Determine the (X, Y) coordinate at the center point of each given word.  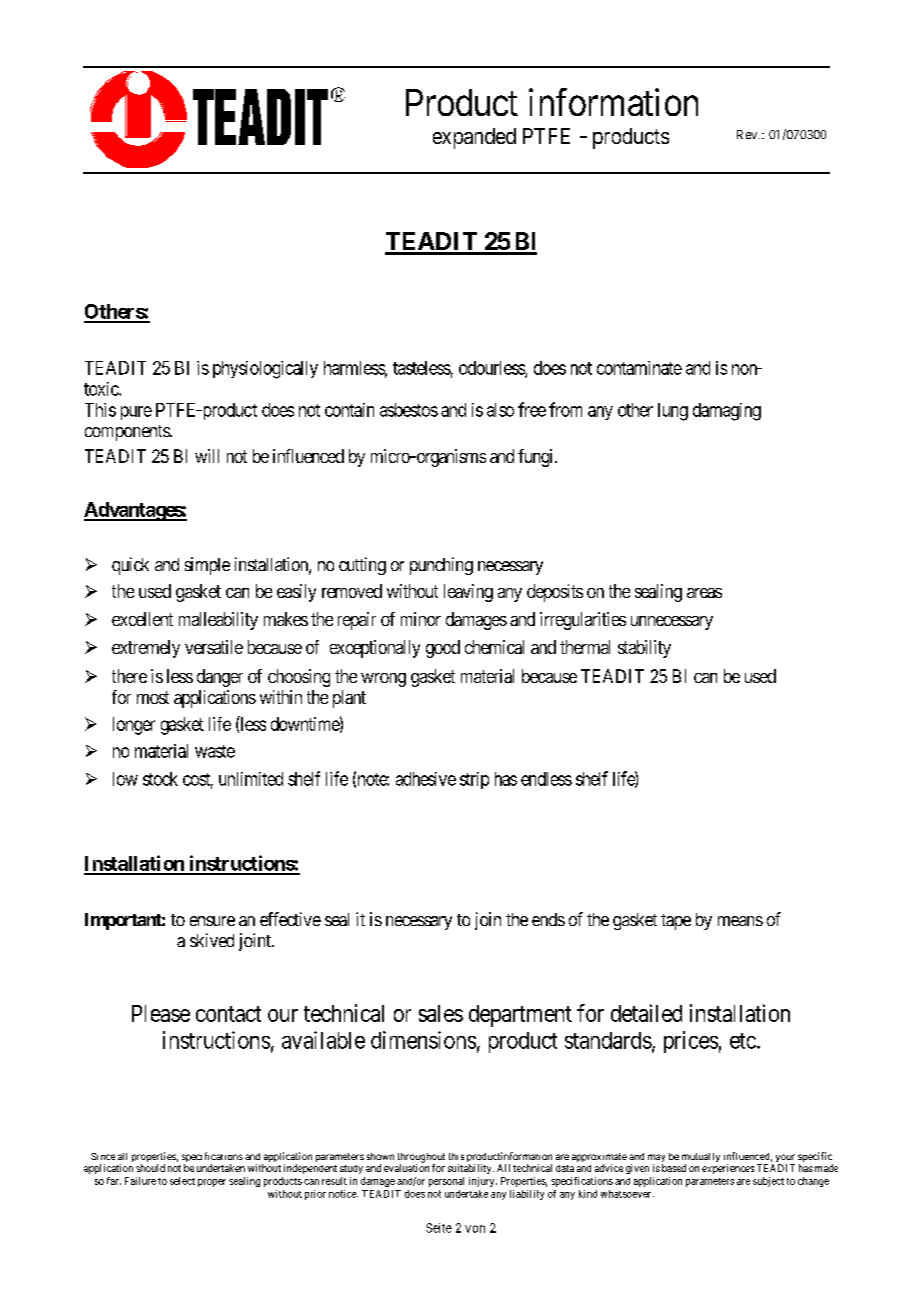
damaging (727, 412)
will (207, 456)
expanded (474, 138)
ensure (212, 921)
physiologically (265, 370)
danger (220, 678)
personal (446, 1182)
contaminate (639, 368)
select (182, 1181)
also (500, 410)
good (443, 649)
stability (644, 649)
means (740, 921)
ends (548, 919)
